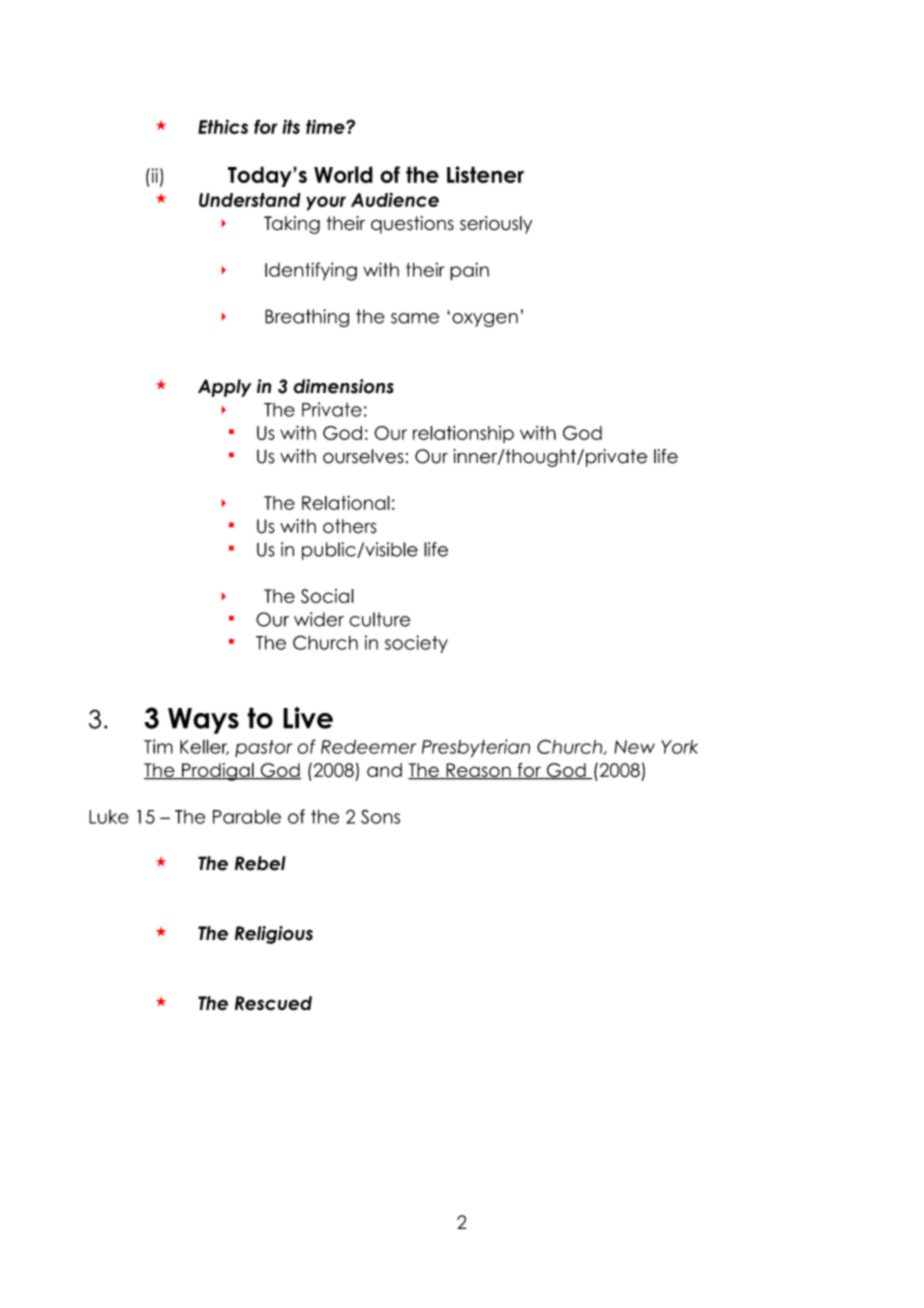 This screenshot has height=1308, width=924. Describe the element at coordinates (415, 318) in the screenshot. I see `same` at that location.
